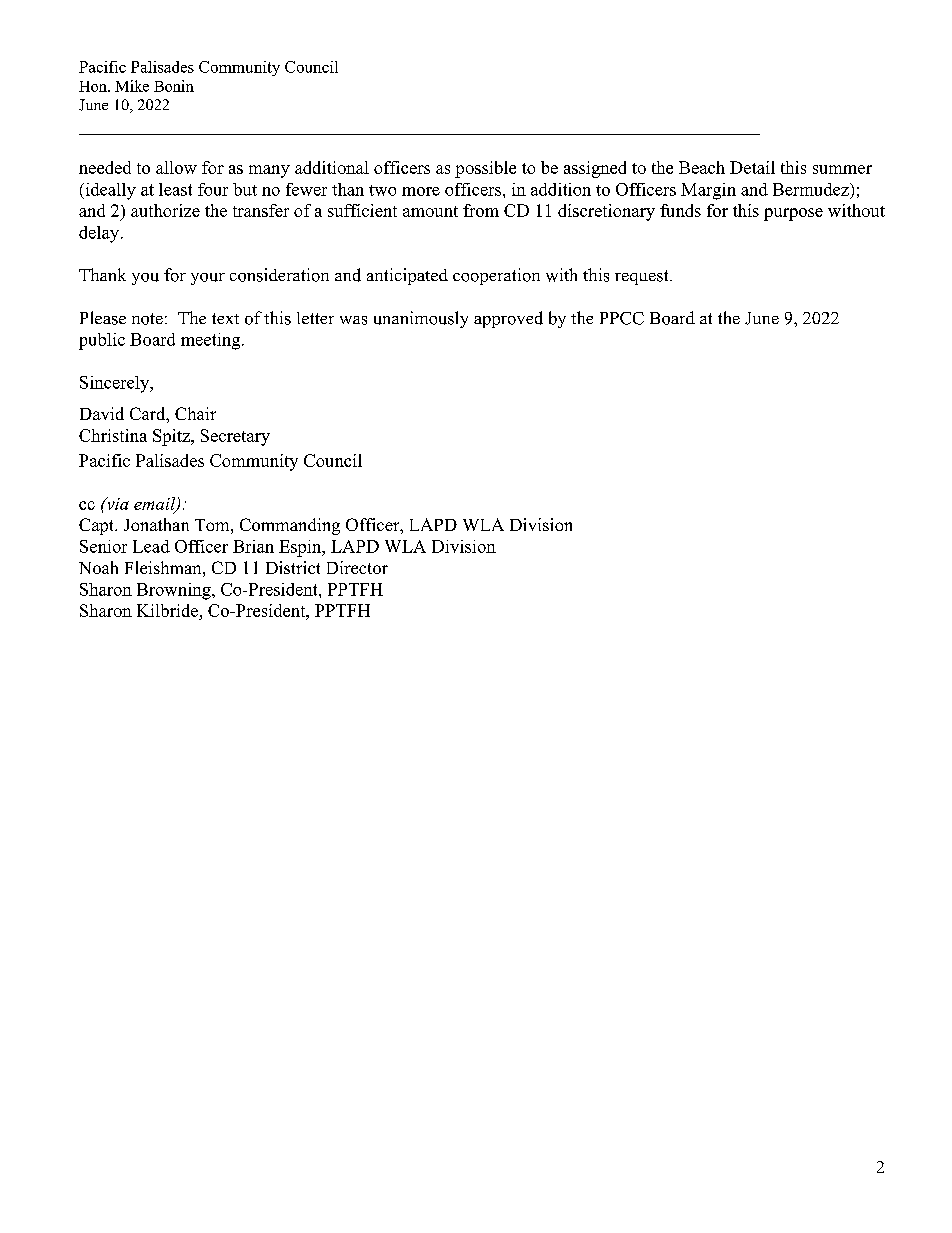  What do you see at coordinates (485, 169) in the document?
I see `possible` at bounding box center [485, 169].
